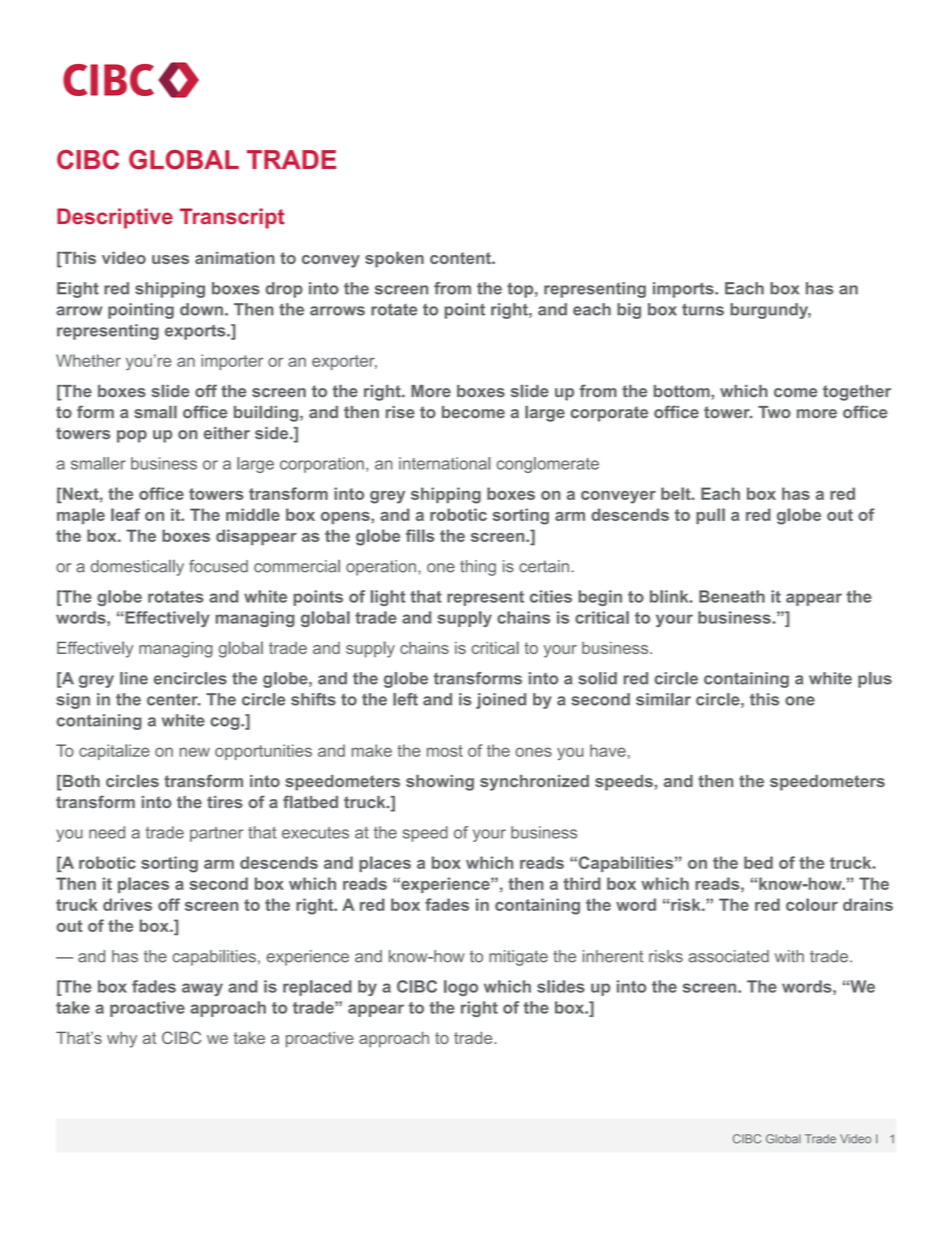 The width and height of the screenshot is (952, 1233). Describe the element at coordinates (217, 834) in the screenshot. I see `partner` at that location.
